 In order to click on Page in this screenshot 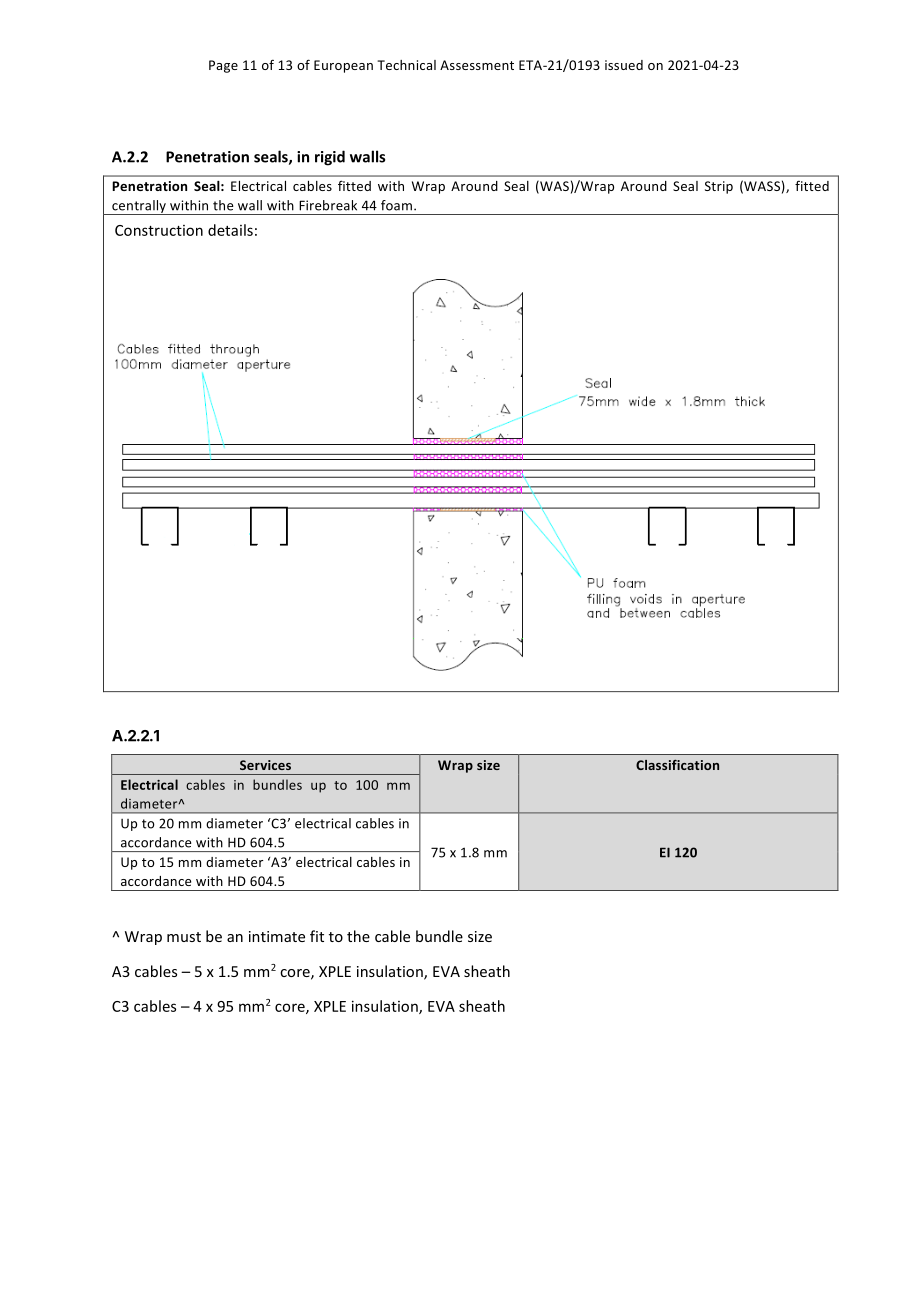, I will do `click(223, 66)`.
